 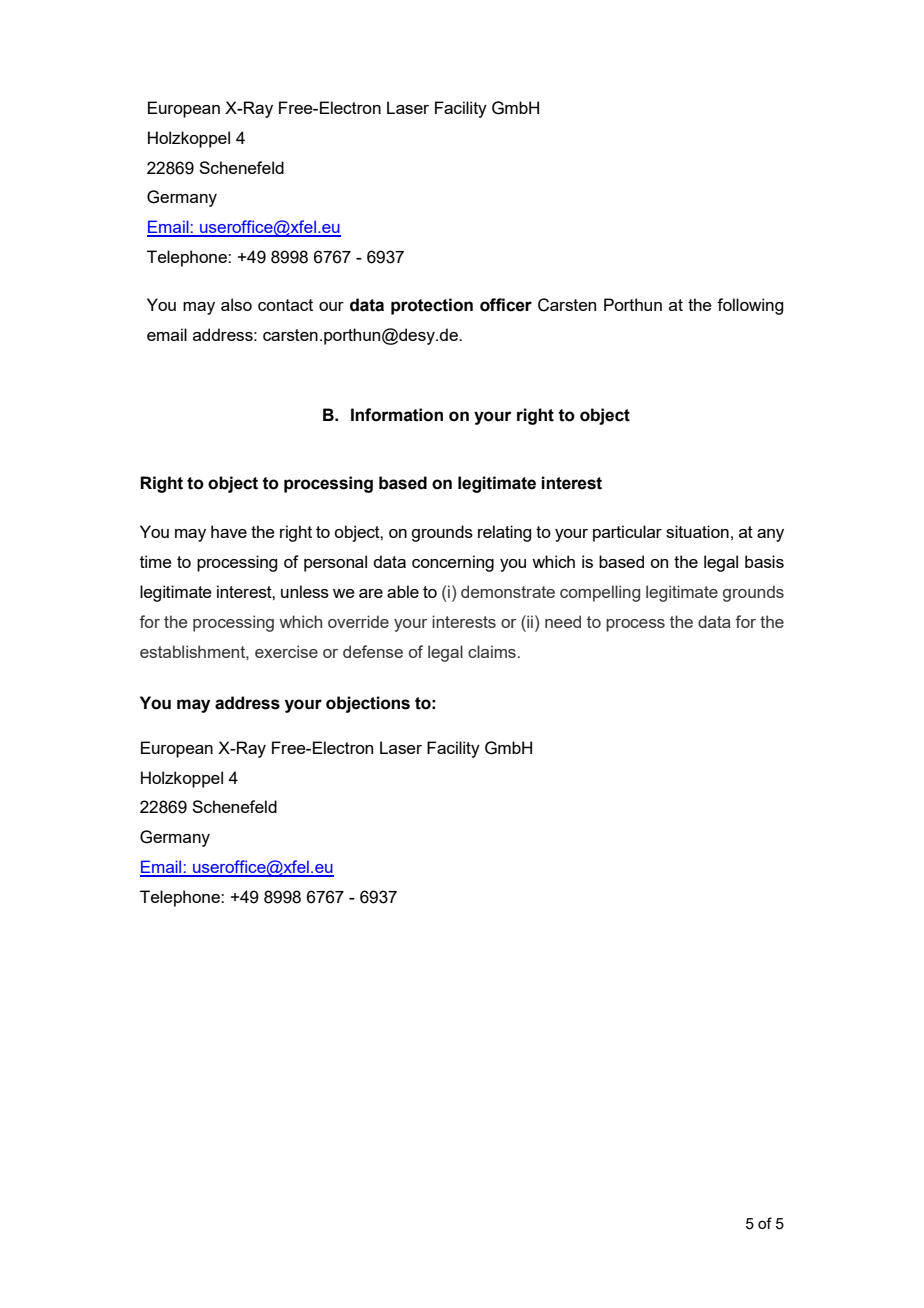 I want to click on situation, so click(x=697, y=531).
